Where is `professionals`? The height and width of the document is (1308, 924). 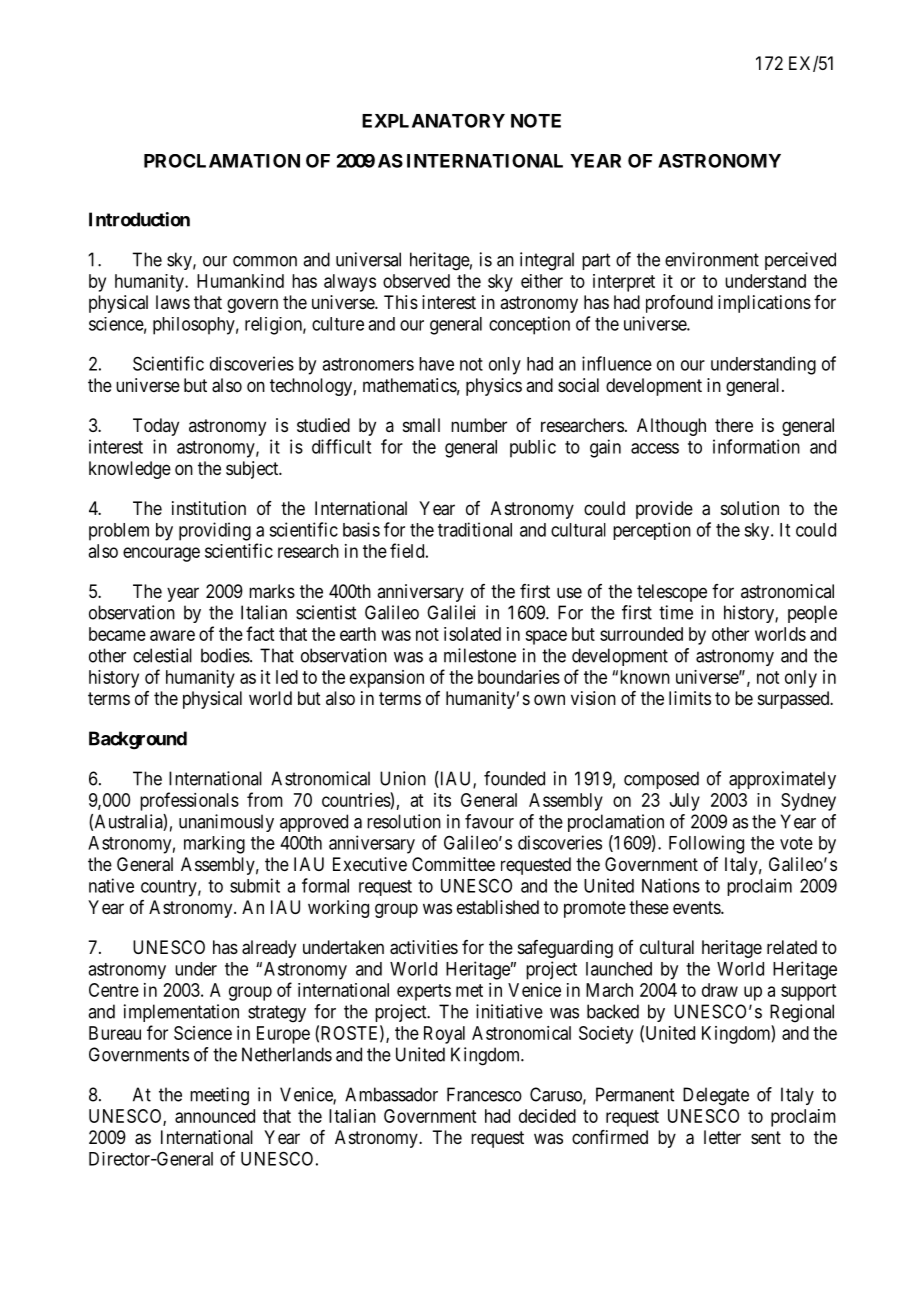 professionals is located at coordinates (189, 801).
